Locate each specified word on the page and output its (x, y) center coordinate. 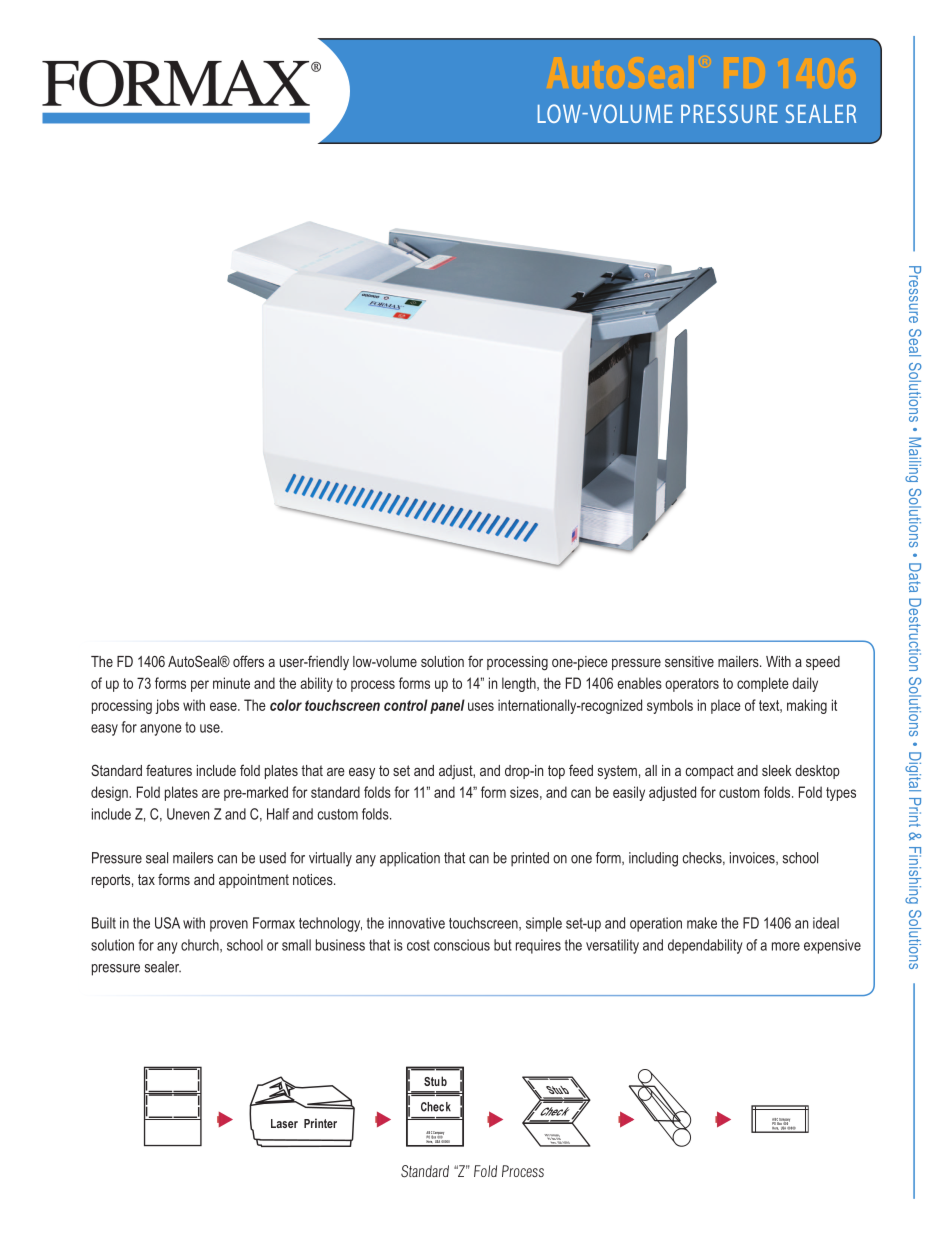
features (169, 770)
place (726, 706)
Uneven (188, 814)
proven (229, 926)
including (653, 859)
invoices (753, 858)
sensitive (689, 661)
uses (481, 706)
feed (581, 770)
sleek (777, 770)
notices (314, 879)
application (410, 859)
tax (146, 879)
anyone (161, 730)
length (520, 684)
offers (248, 661)
